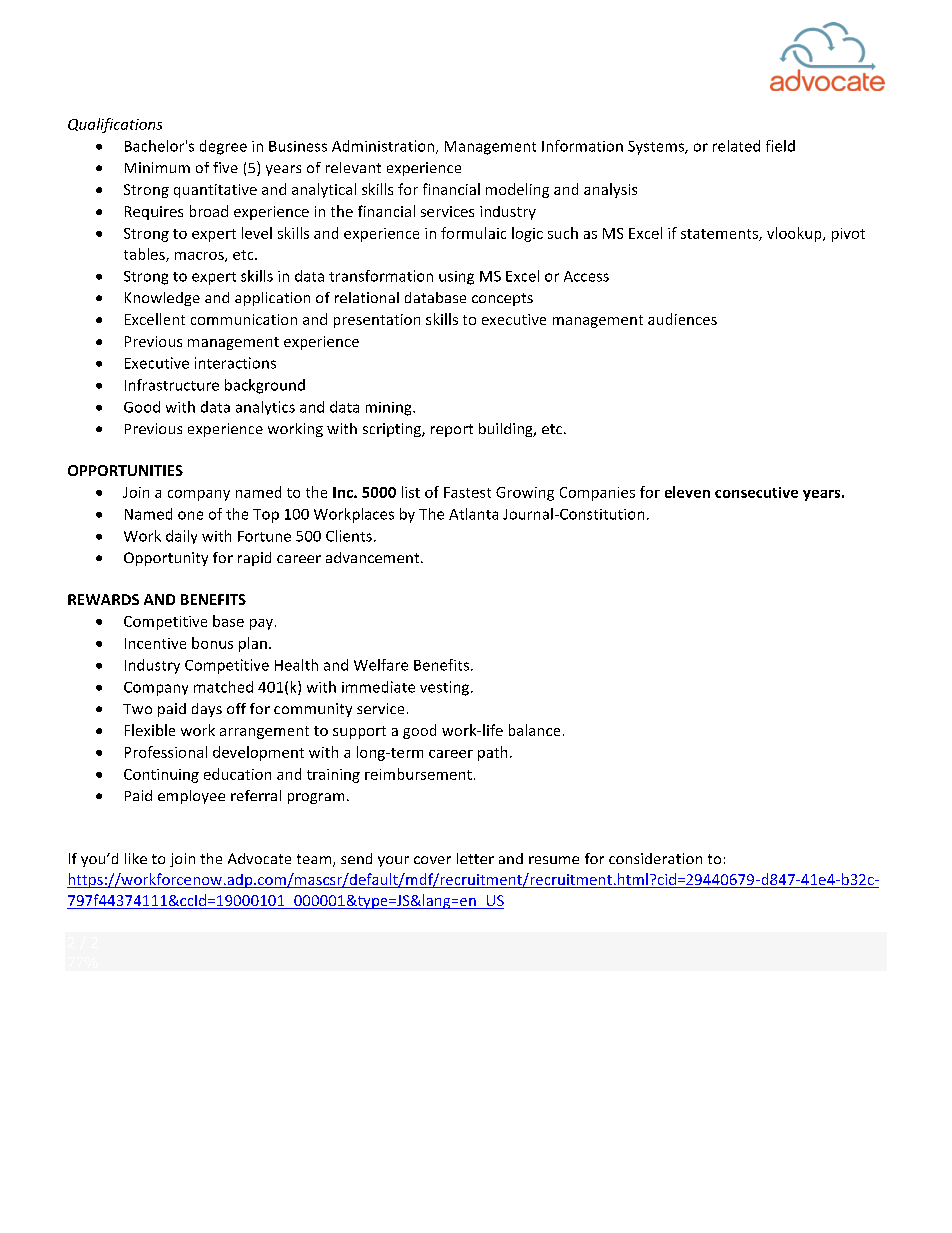 This screenshot has height=1233, width=952. What do you see at coordinates (223, 147) in the screenshot?
I see `degree` at bounding box center [223, 147].
